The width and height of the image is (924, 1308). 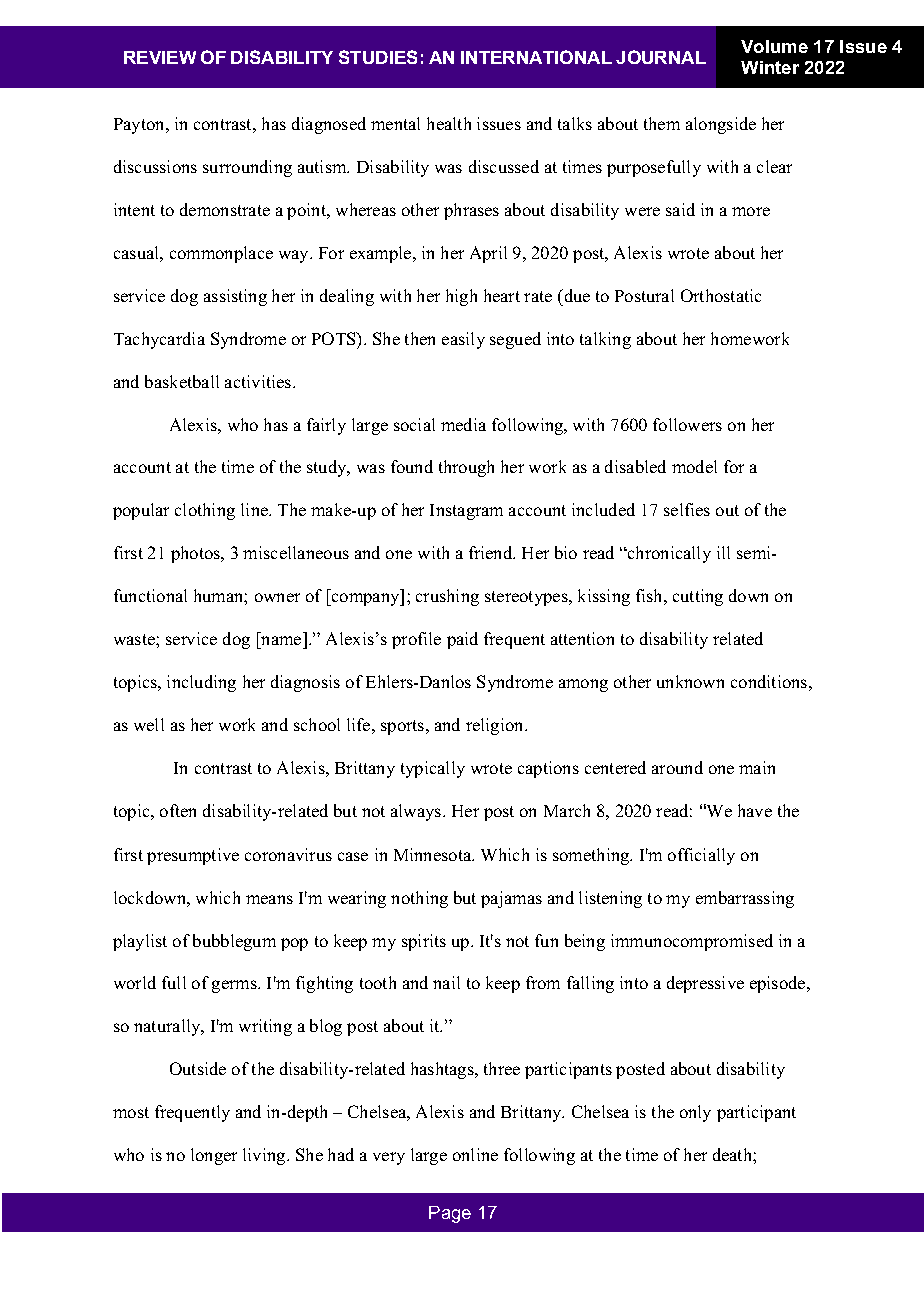 What do you see at coordinates (182, 381) in the image?
I see `basketball` at bounding box center [182, 381].
